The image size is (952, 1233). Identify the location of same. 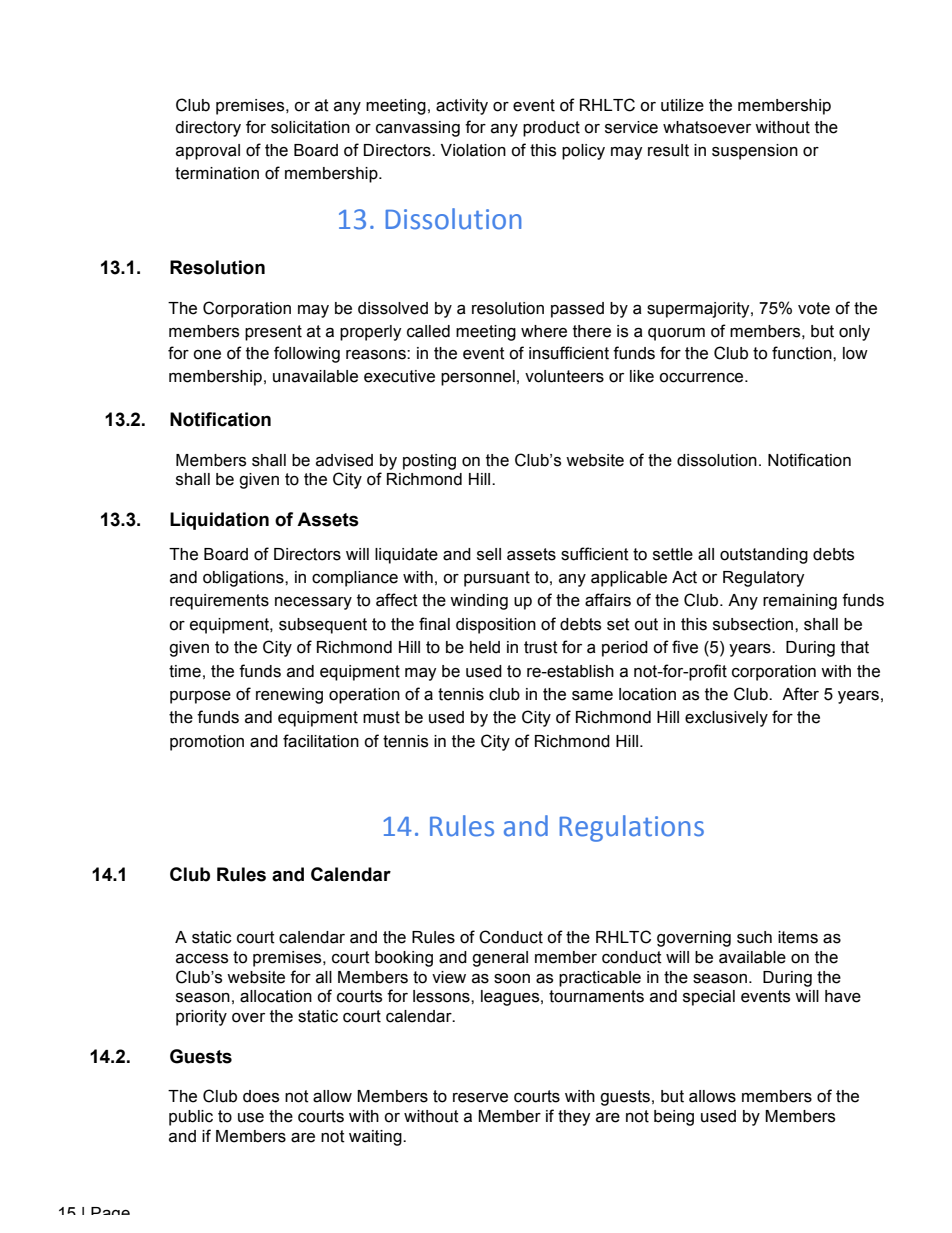
(592, 696).
